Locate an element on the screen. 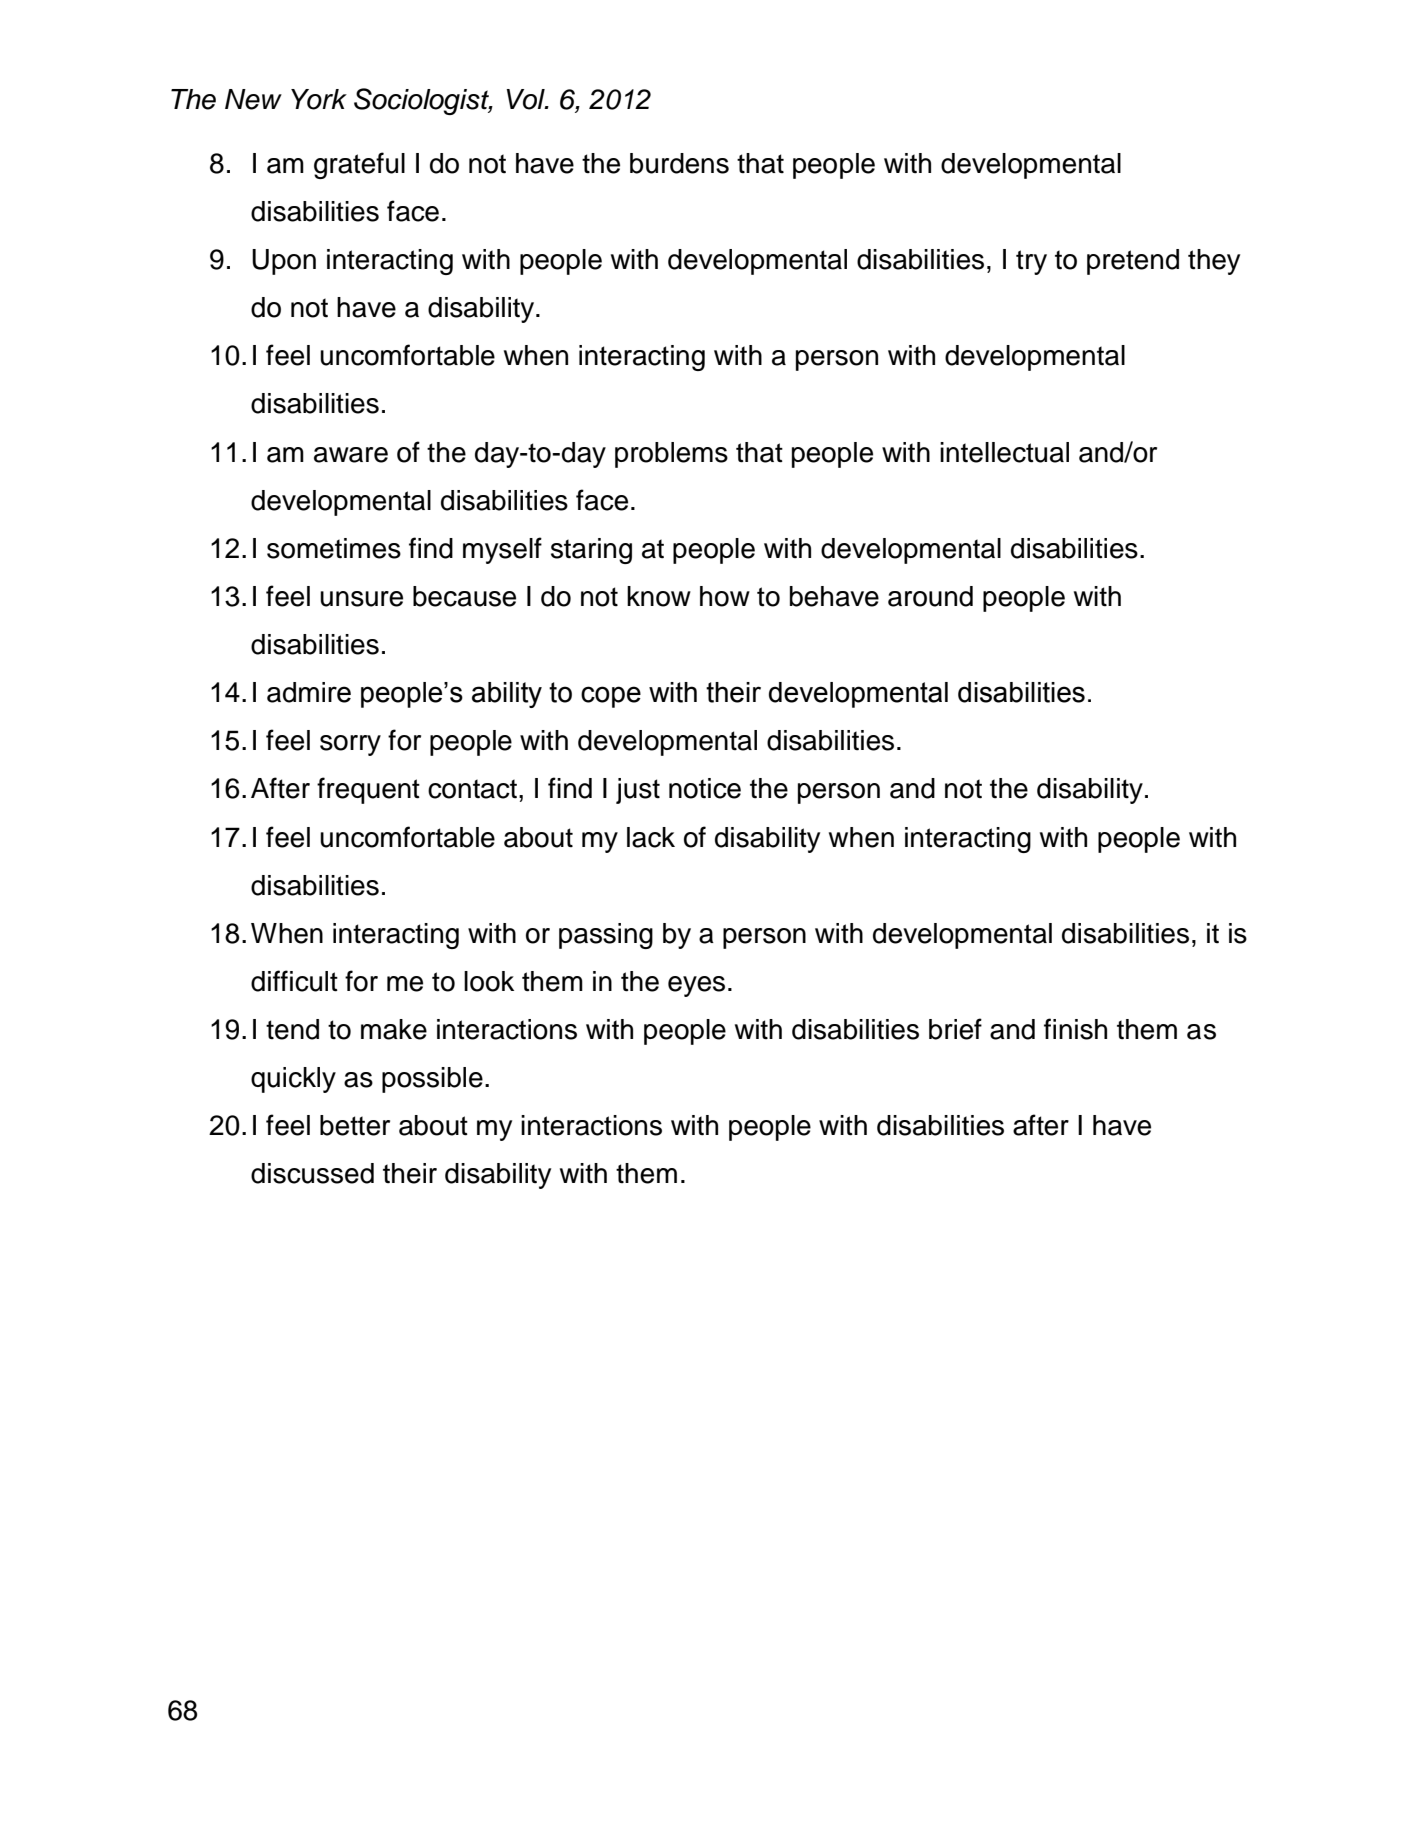 This screenshot has height=1841, width=1422. better is located at coordinates (355, 1125).
